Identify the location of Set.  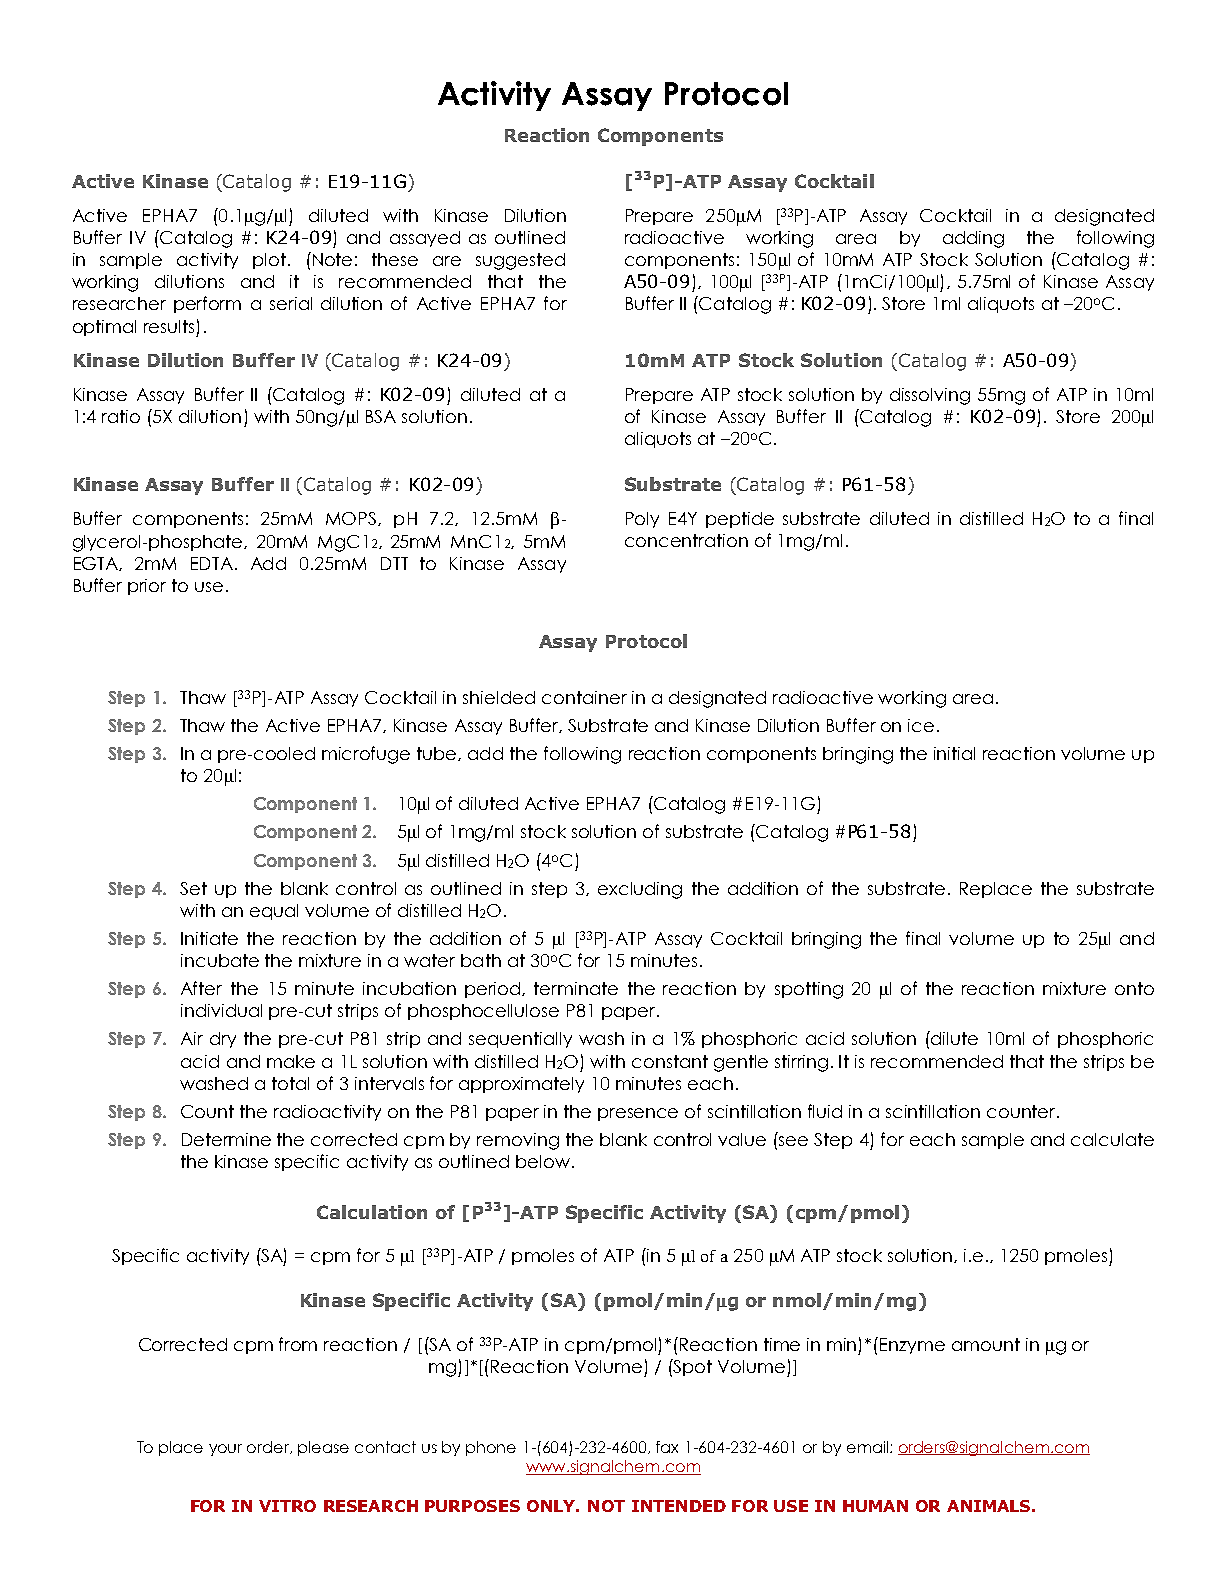
(193, 888).
